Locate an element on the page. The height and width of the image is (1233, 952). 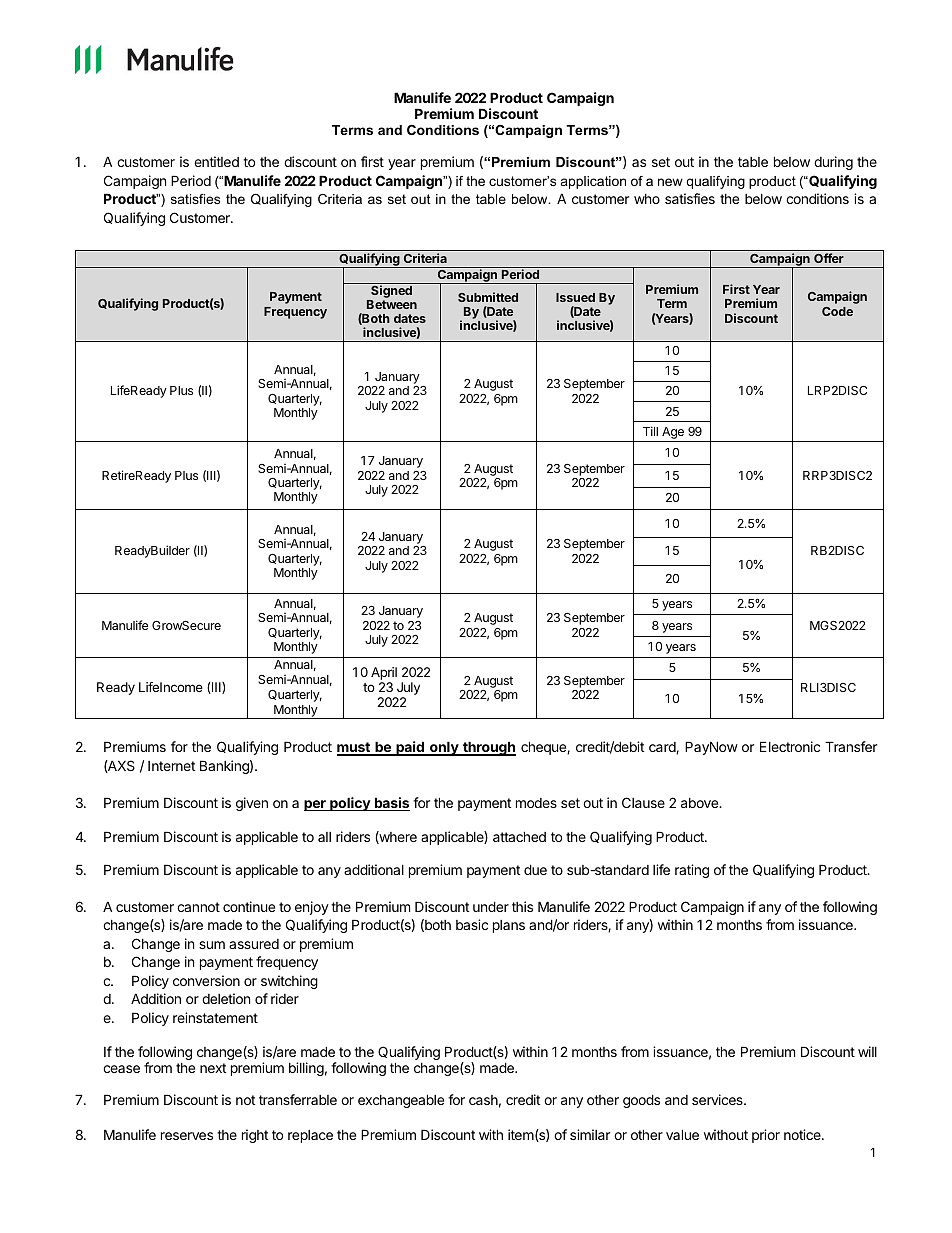
application is located at coordinates (593, 182).
